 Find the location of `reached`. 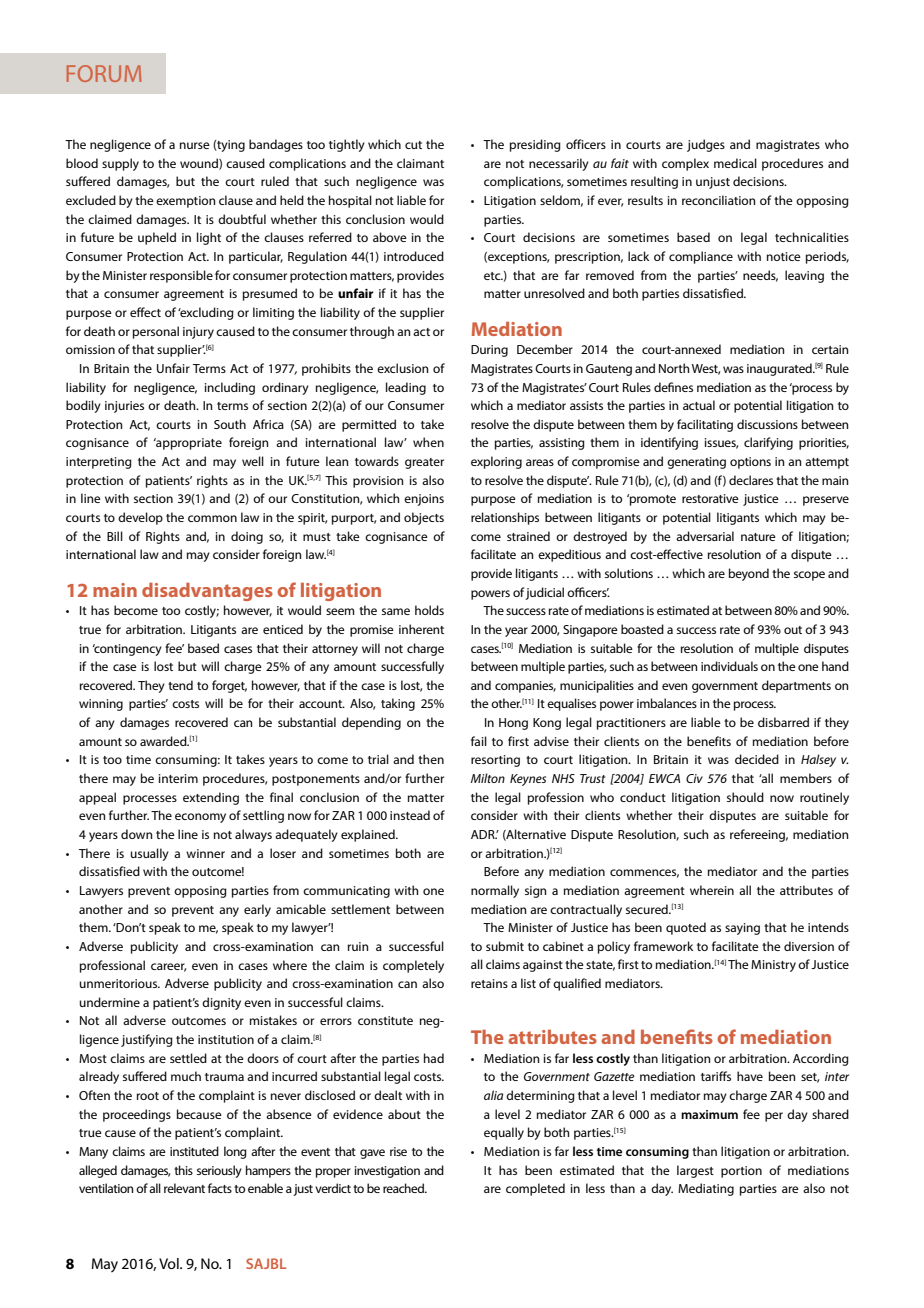

reached is located at coordinates (404, 1188).
